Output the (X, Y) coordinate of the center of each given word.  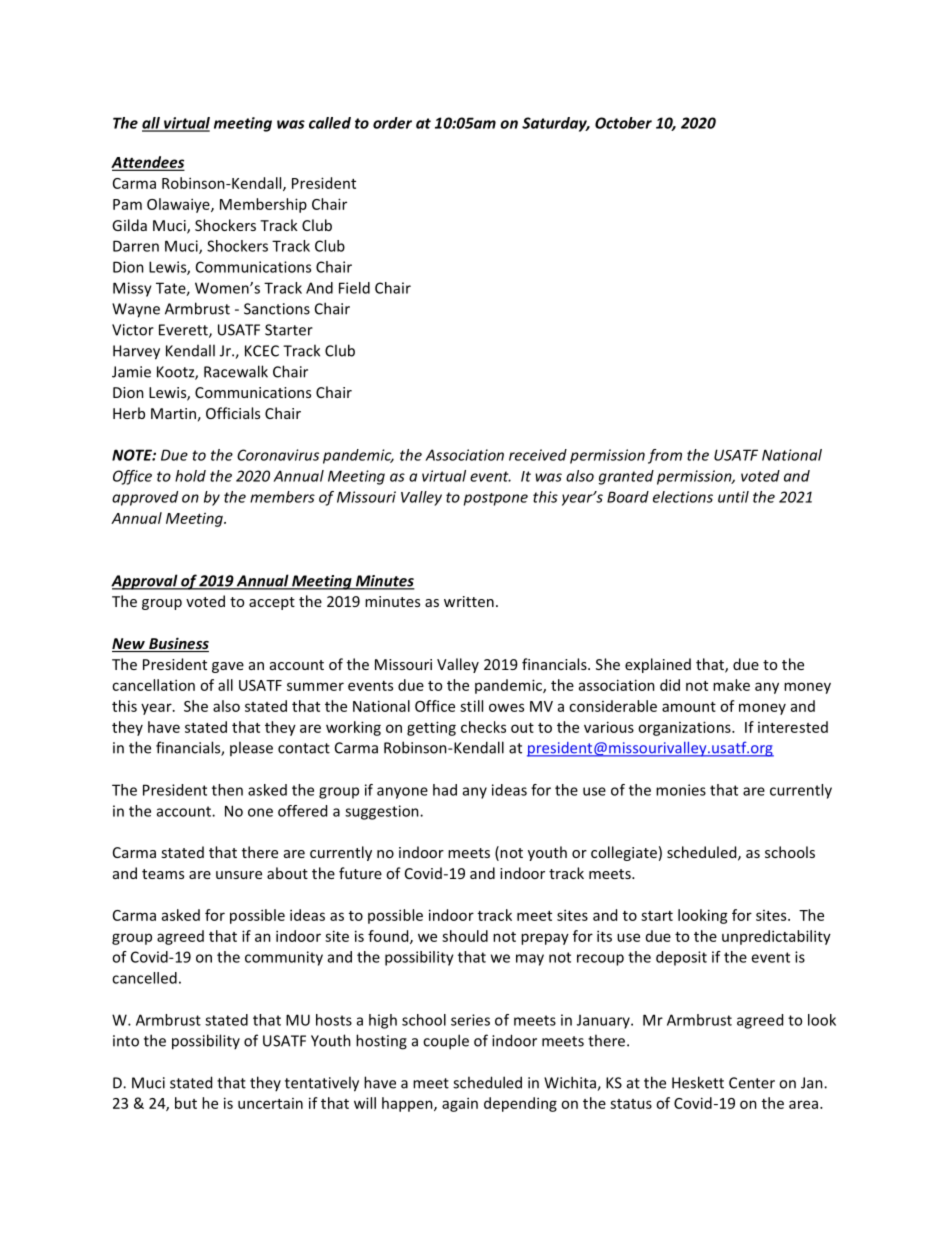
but (186, 1103)
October (623, 123)
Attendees (147, 163)
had (445, 790)
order (392, 123)
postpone (496, 499)
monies (681, 790)
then (227, 790)
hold (190, 476)
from (665, 456)
